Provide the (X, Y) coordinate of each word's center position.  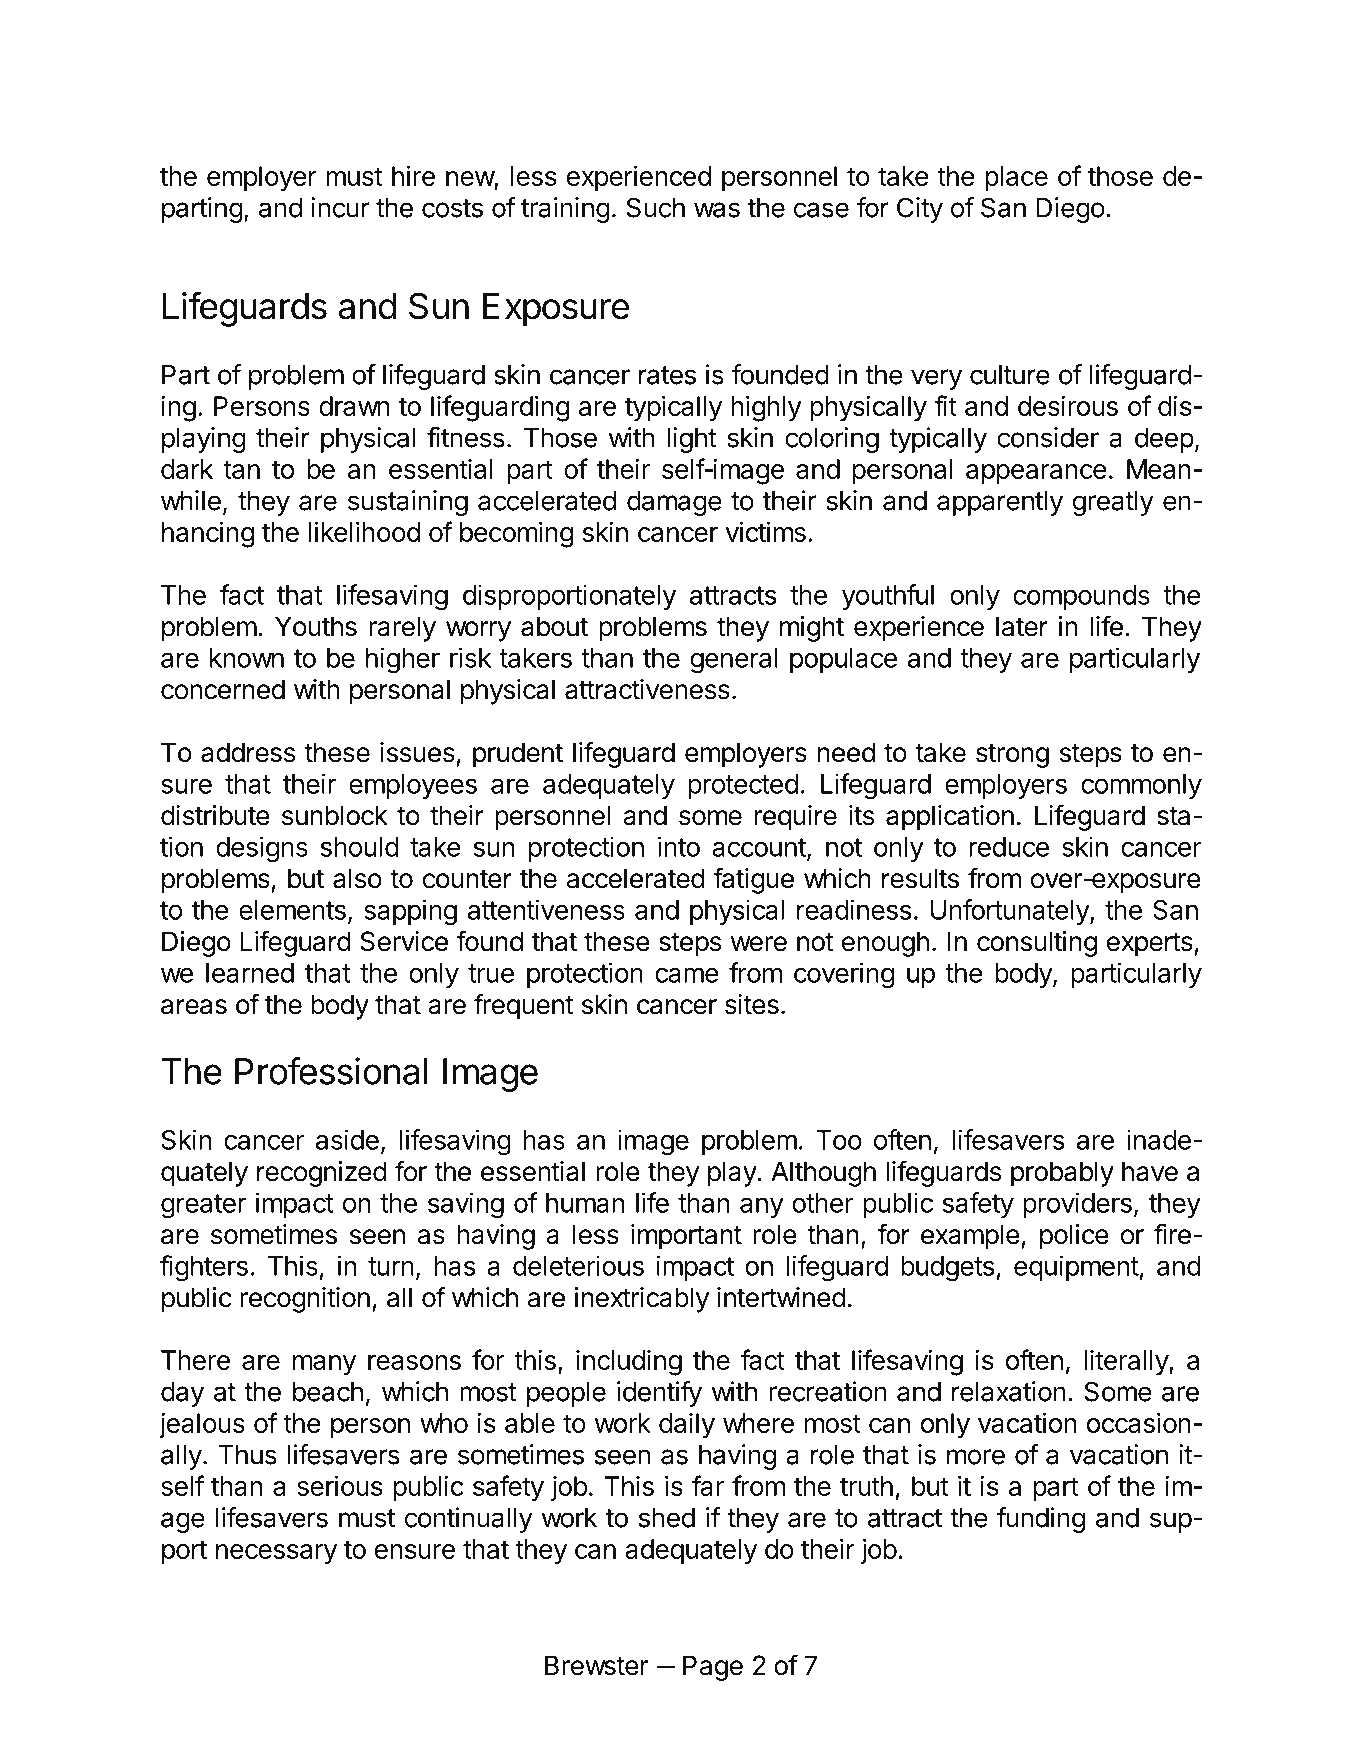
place (1016, 179)
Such (655, 207)
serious (340, 1485)
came (687, 975)
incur (340, 207)
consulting (1037, 944)
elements (292, 910)
